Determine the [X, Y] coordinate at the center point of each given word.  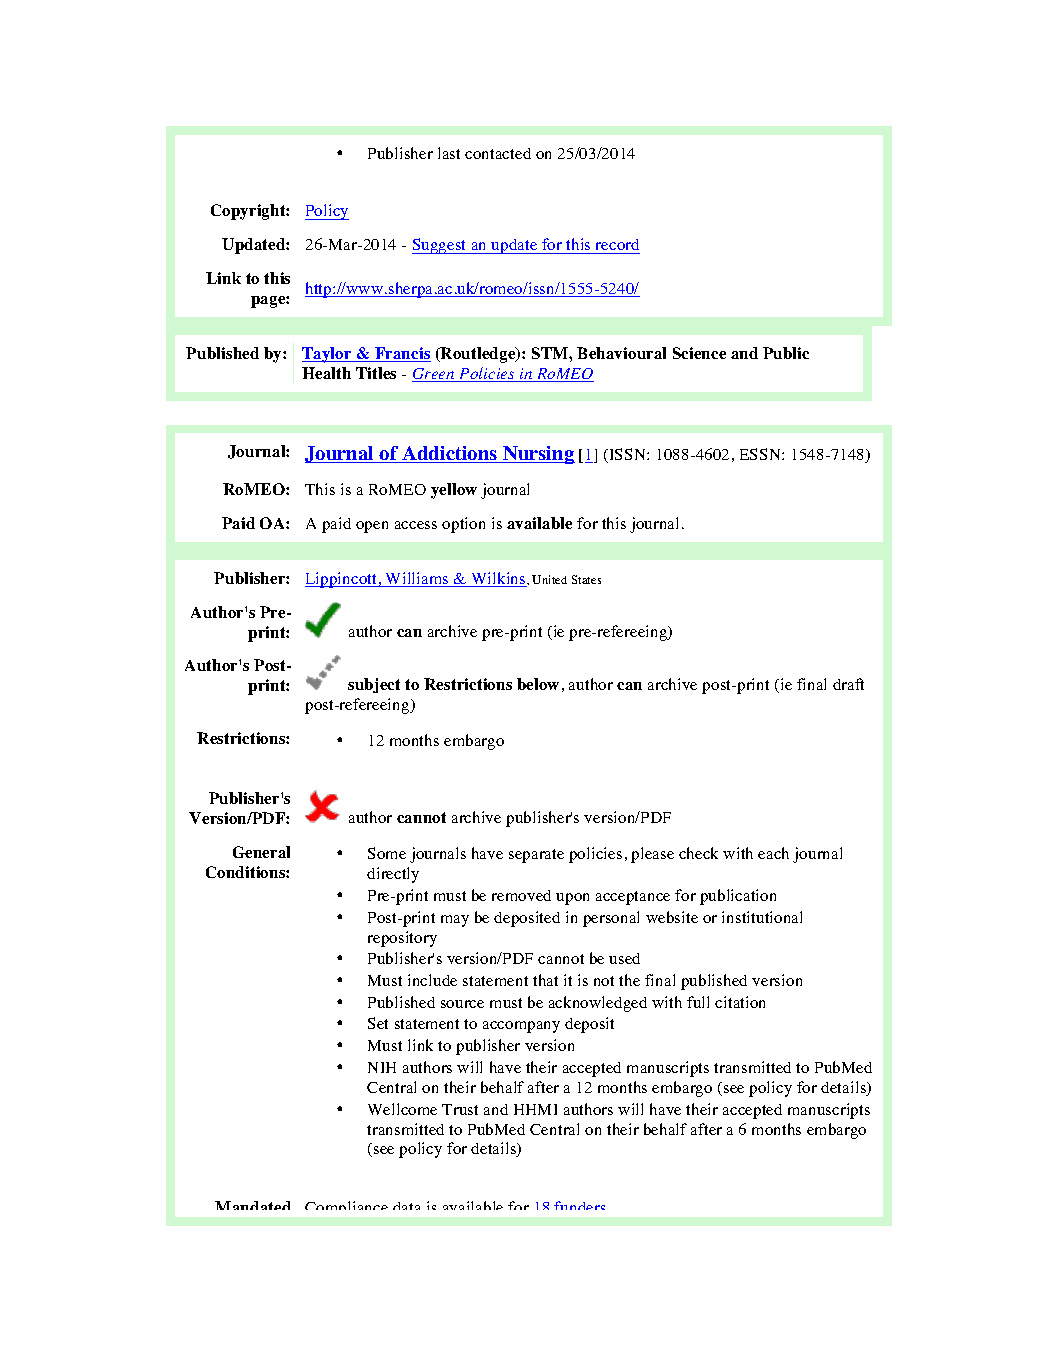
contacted [498, 153]
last [449, 153]
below [538, 684]
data [406, 1206]
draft [848, 684]
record [617, 244]
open [372, 527]
